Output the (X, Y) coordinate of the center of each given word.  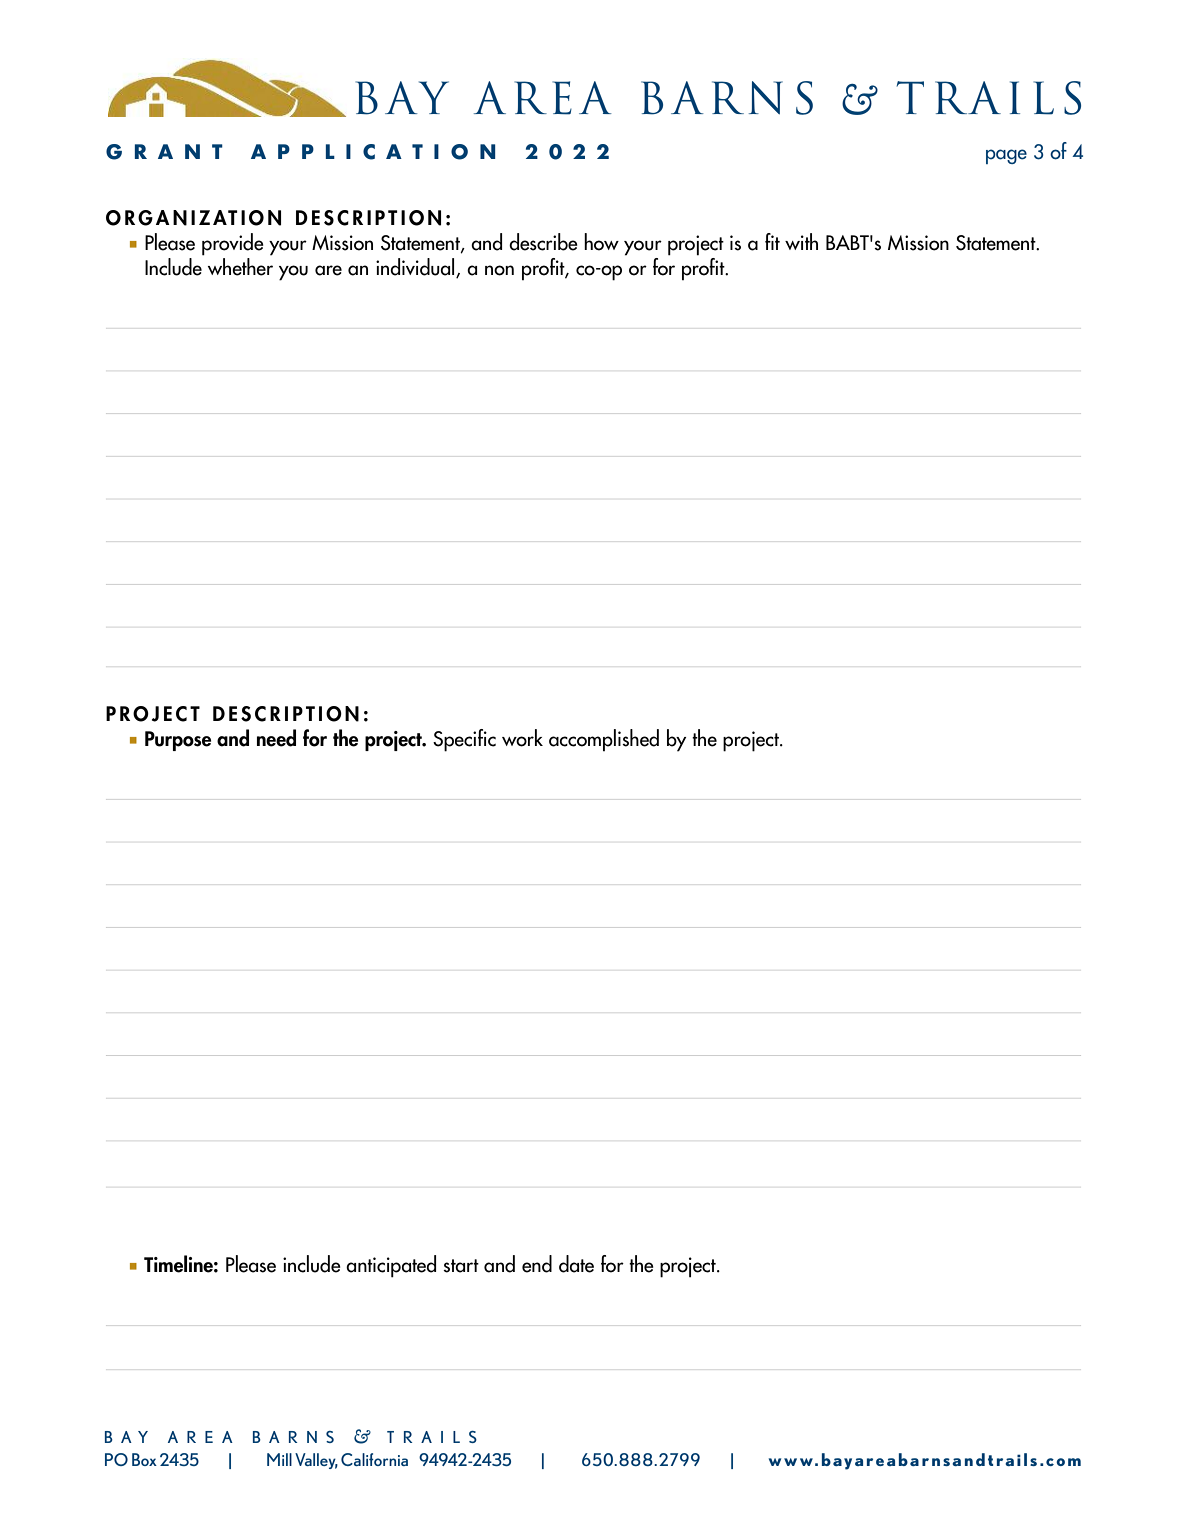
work (522, 738)
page (1006, 156)
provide (233, 244)
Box (144, 1459)
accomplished (604, 740)
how (601, 242)
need (276, 738)
